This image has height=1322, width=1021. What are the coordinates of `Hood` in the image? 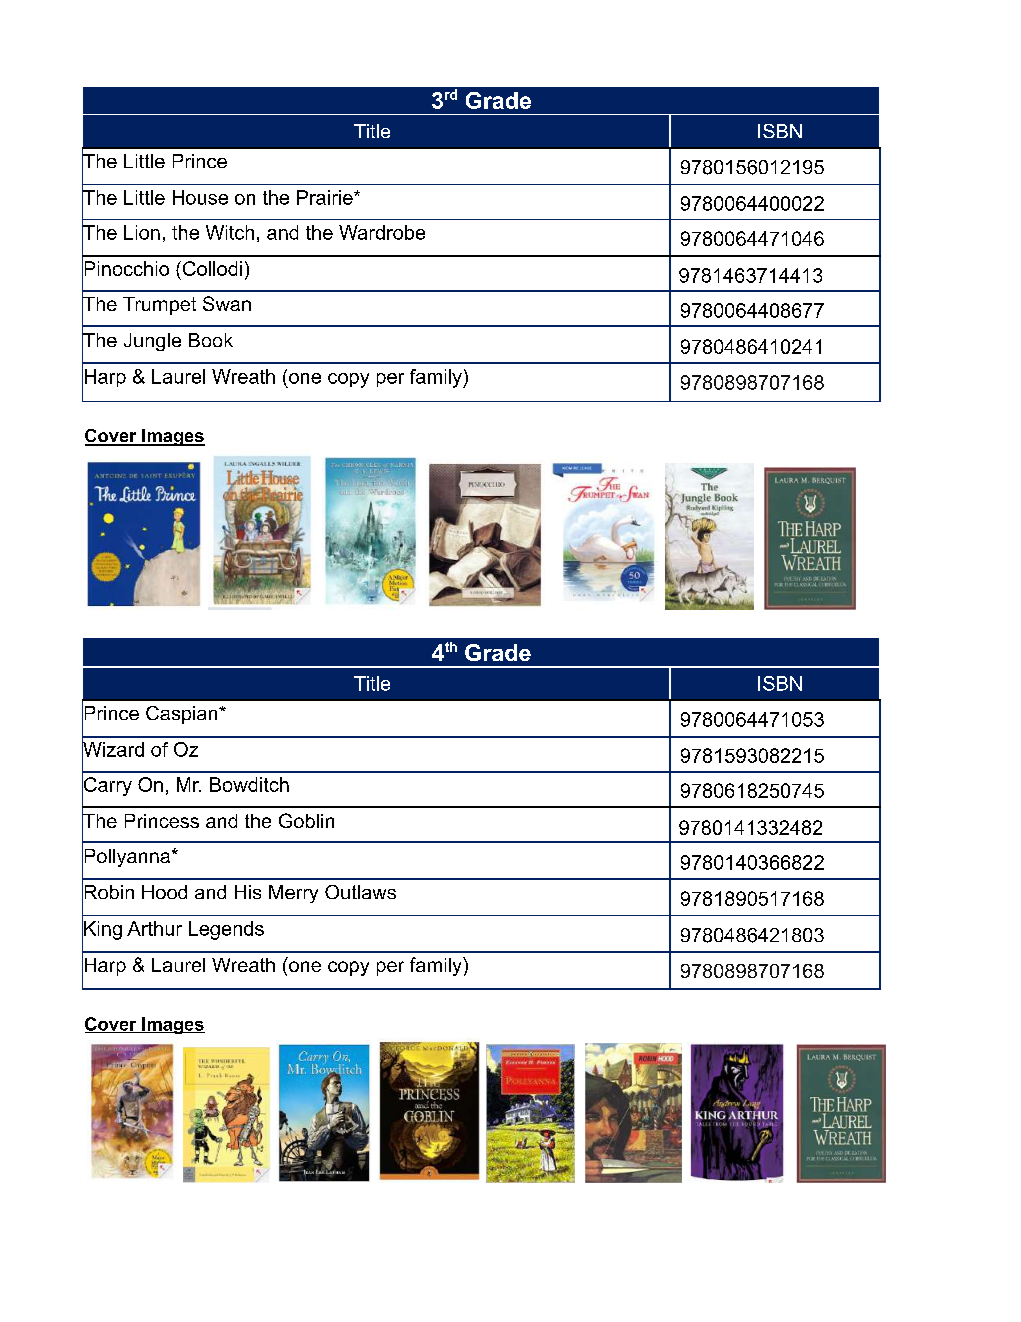 It's located at (164, 892).
